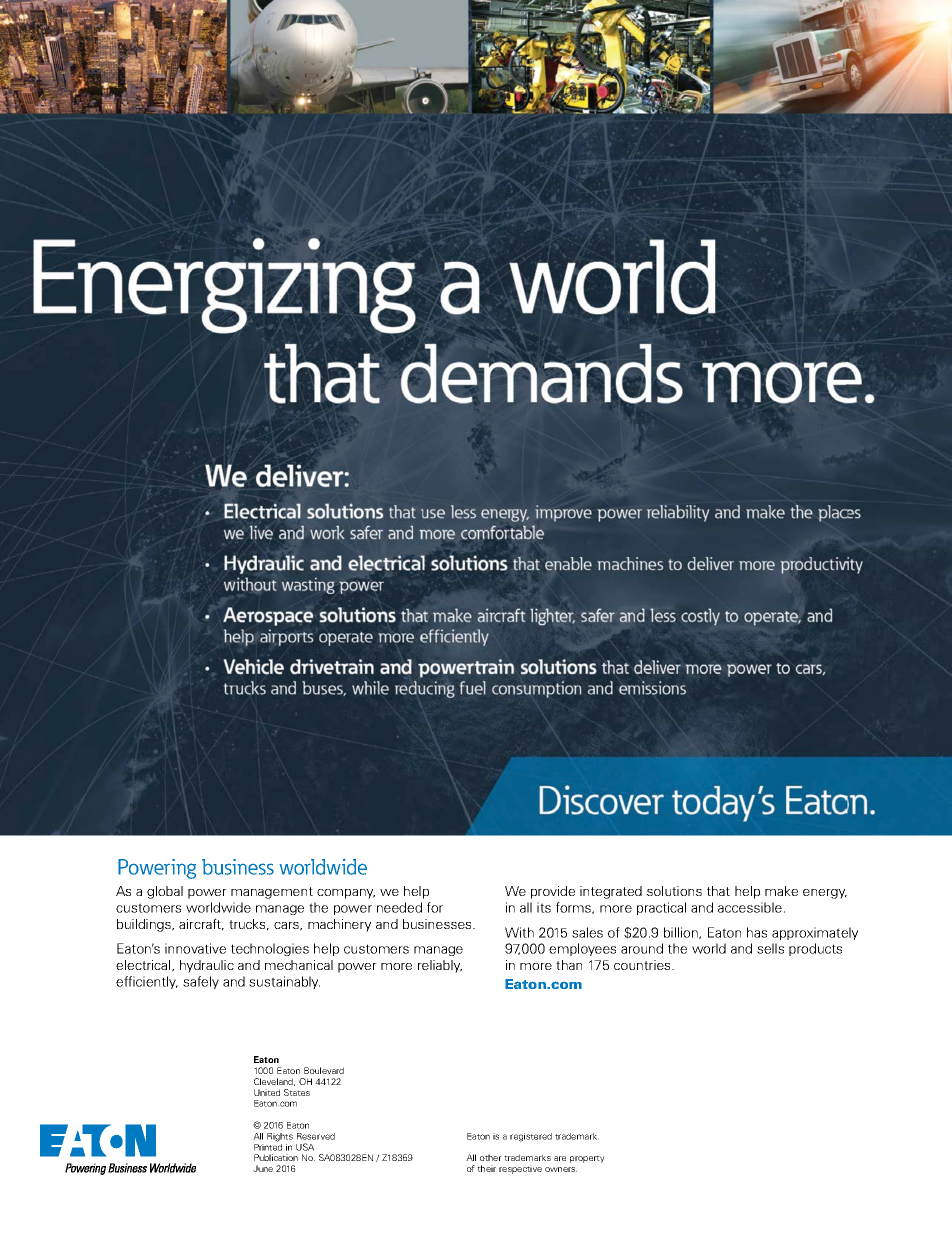 The height and width of the screenshot is (1233, 952). What do you see at coordinates (165, 892) in the screenshot?
I see `global` at bounding box center [165, 892].
